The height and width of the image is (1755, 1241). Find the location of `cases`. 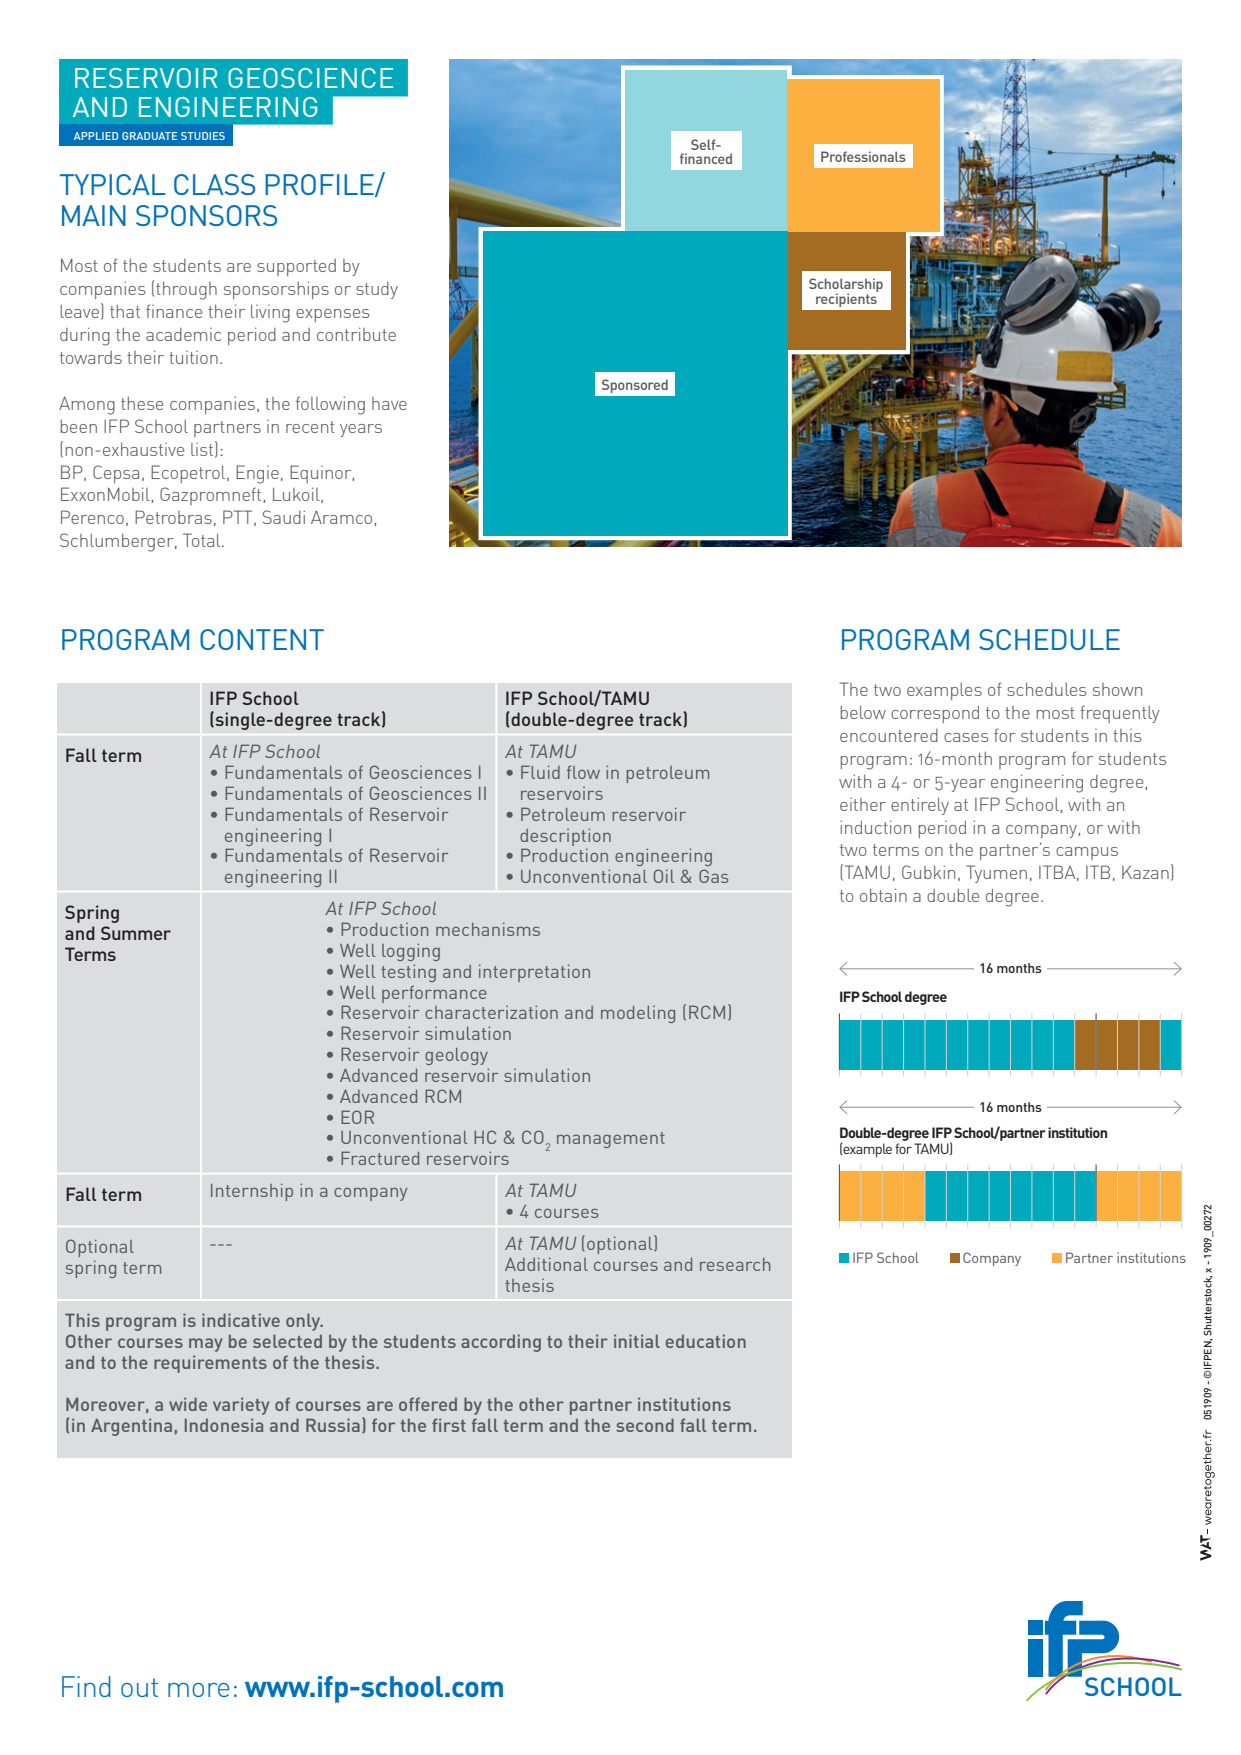

cases is located at coordinates (966, 737).
